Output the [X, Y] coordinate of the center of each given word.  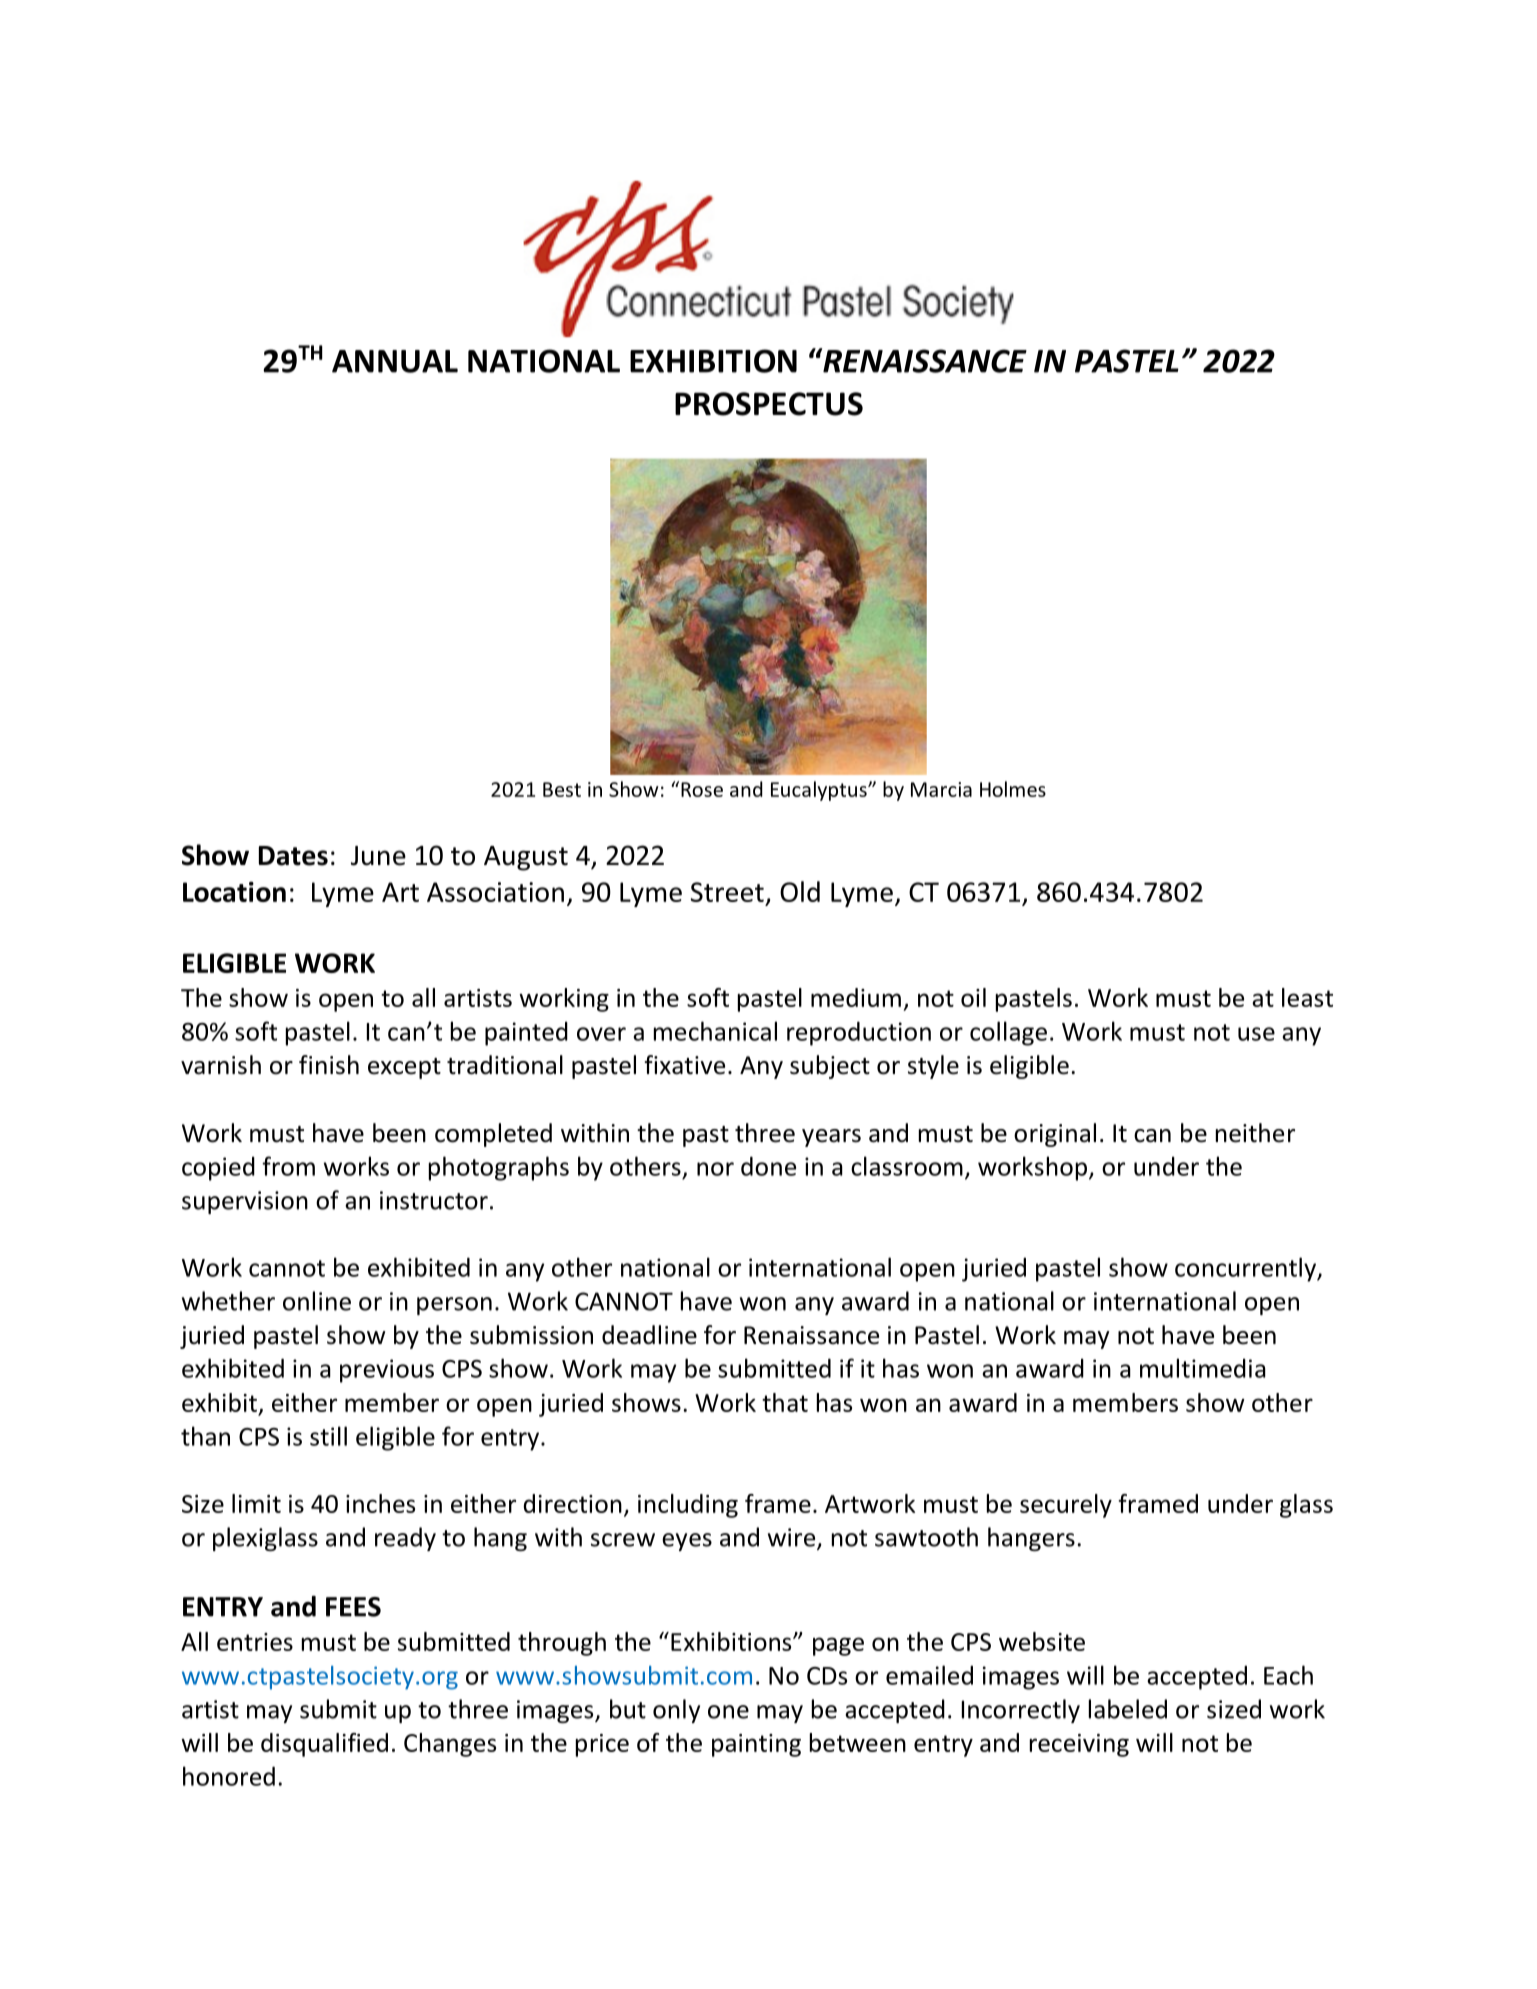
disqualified [324, 1745]
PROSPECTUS [769, 404]
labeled [1128, 1709]
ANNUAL [395, 361]
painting [756, 1745]
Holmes [1013, 789]
